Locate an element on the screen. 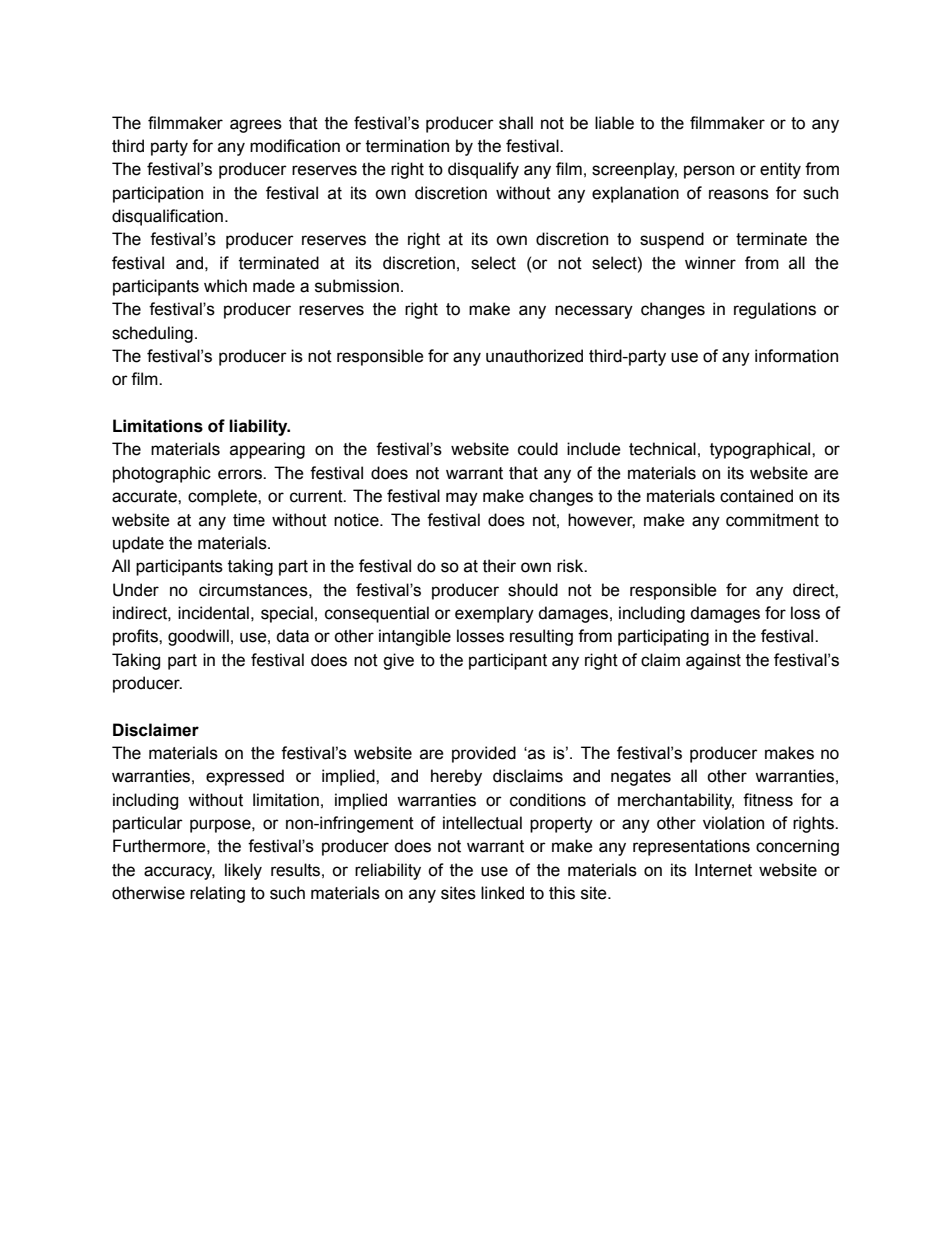 This screenshot has height=1233, width=952. incidental is located at coordinates (213, 613).
